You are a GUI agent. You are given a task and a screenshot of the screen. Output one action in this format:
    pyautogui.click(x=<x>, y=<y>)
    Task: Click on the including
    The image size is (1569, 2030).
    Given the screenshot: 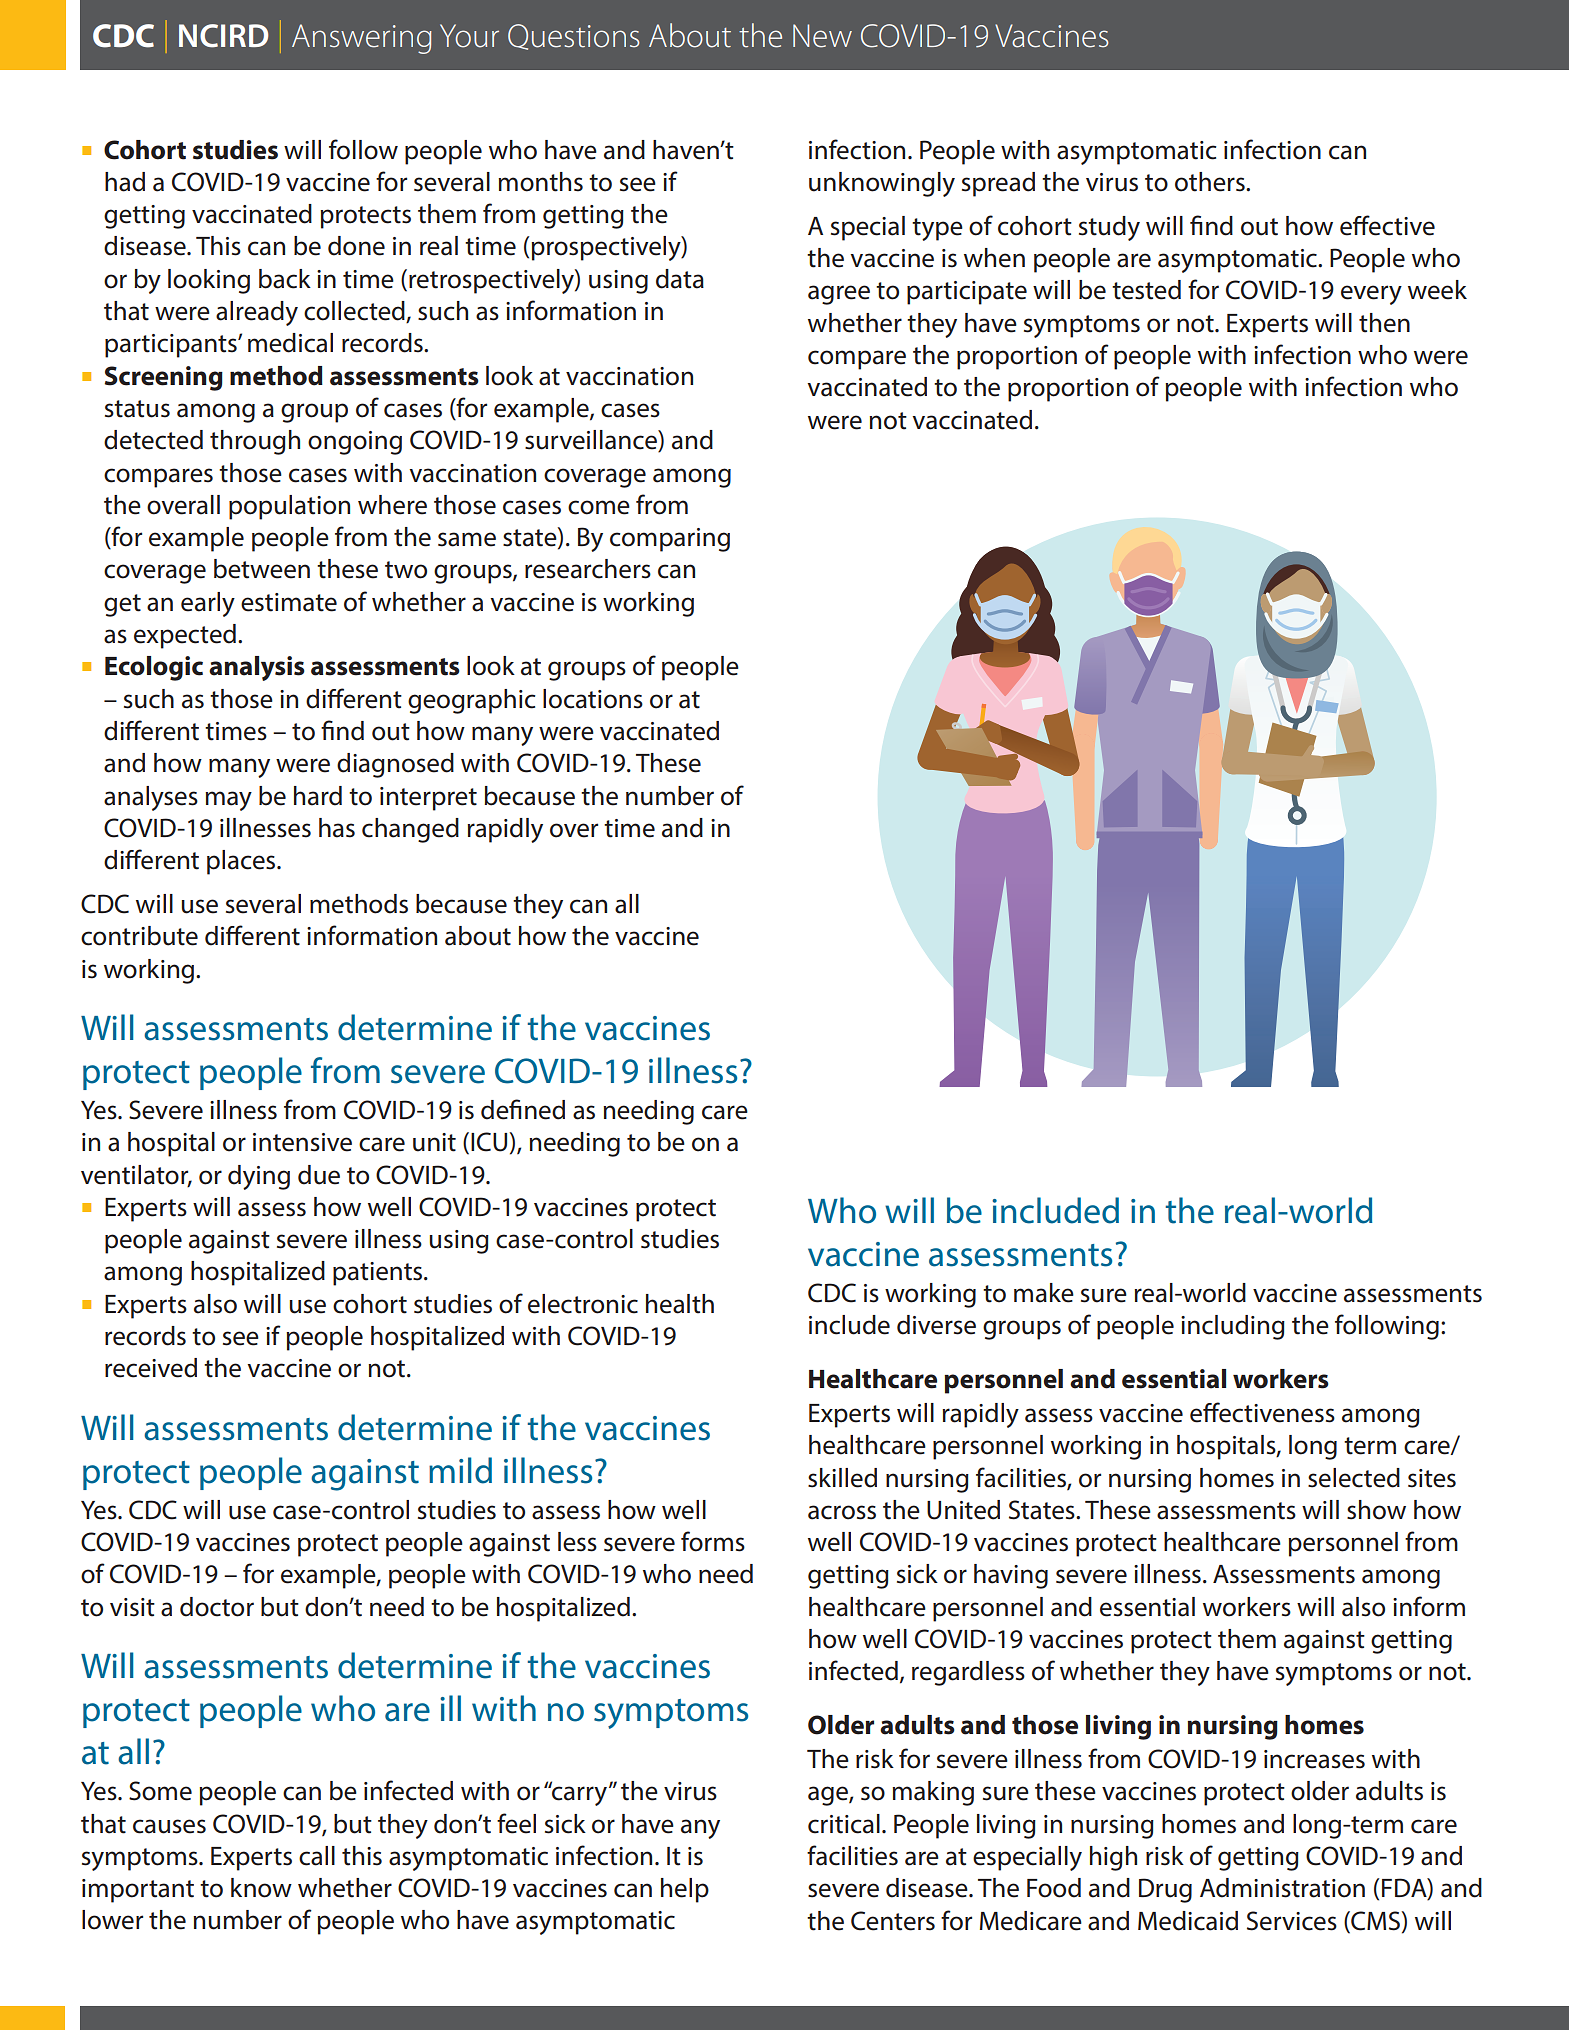 What is the action you would take?
    pyautogui.click(x=1233, y=1327)
